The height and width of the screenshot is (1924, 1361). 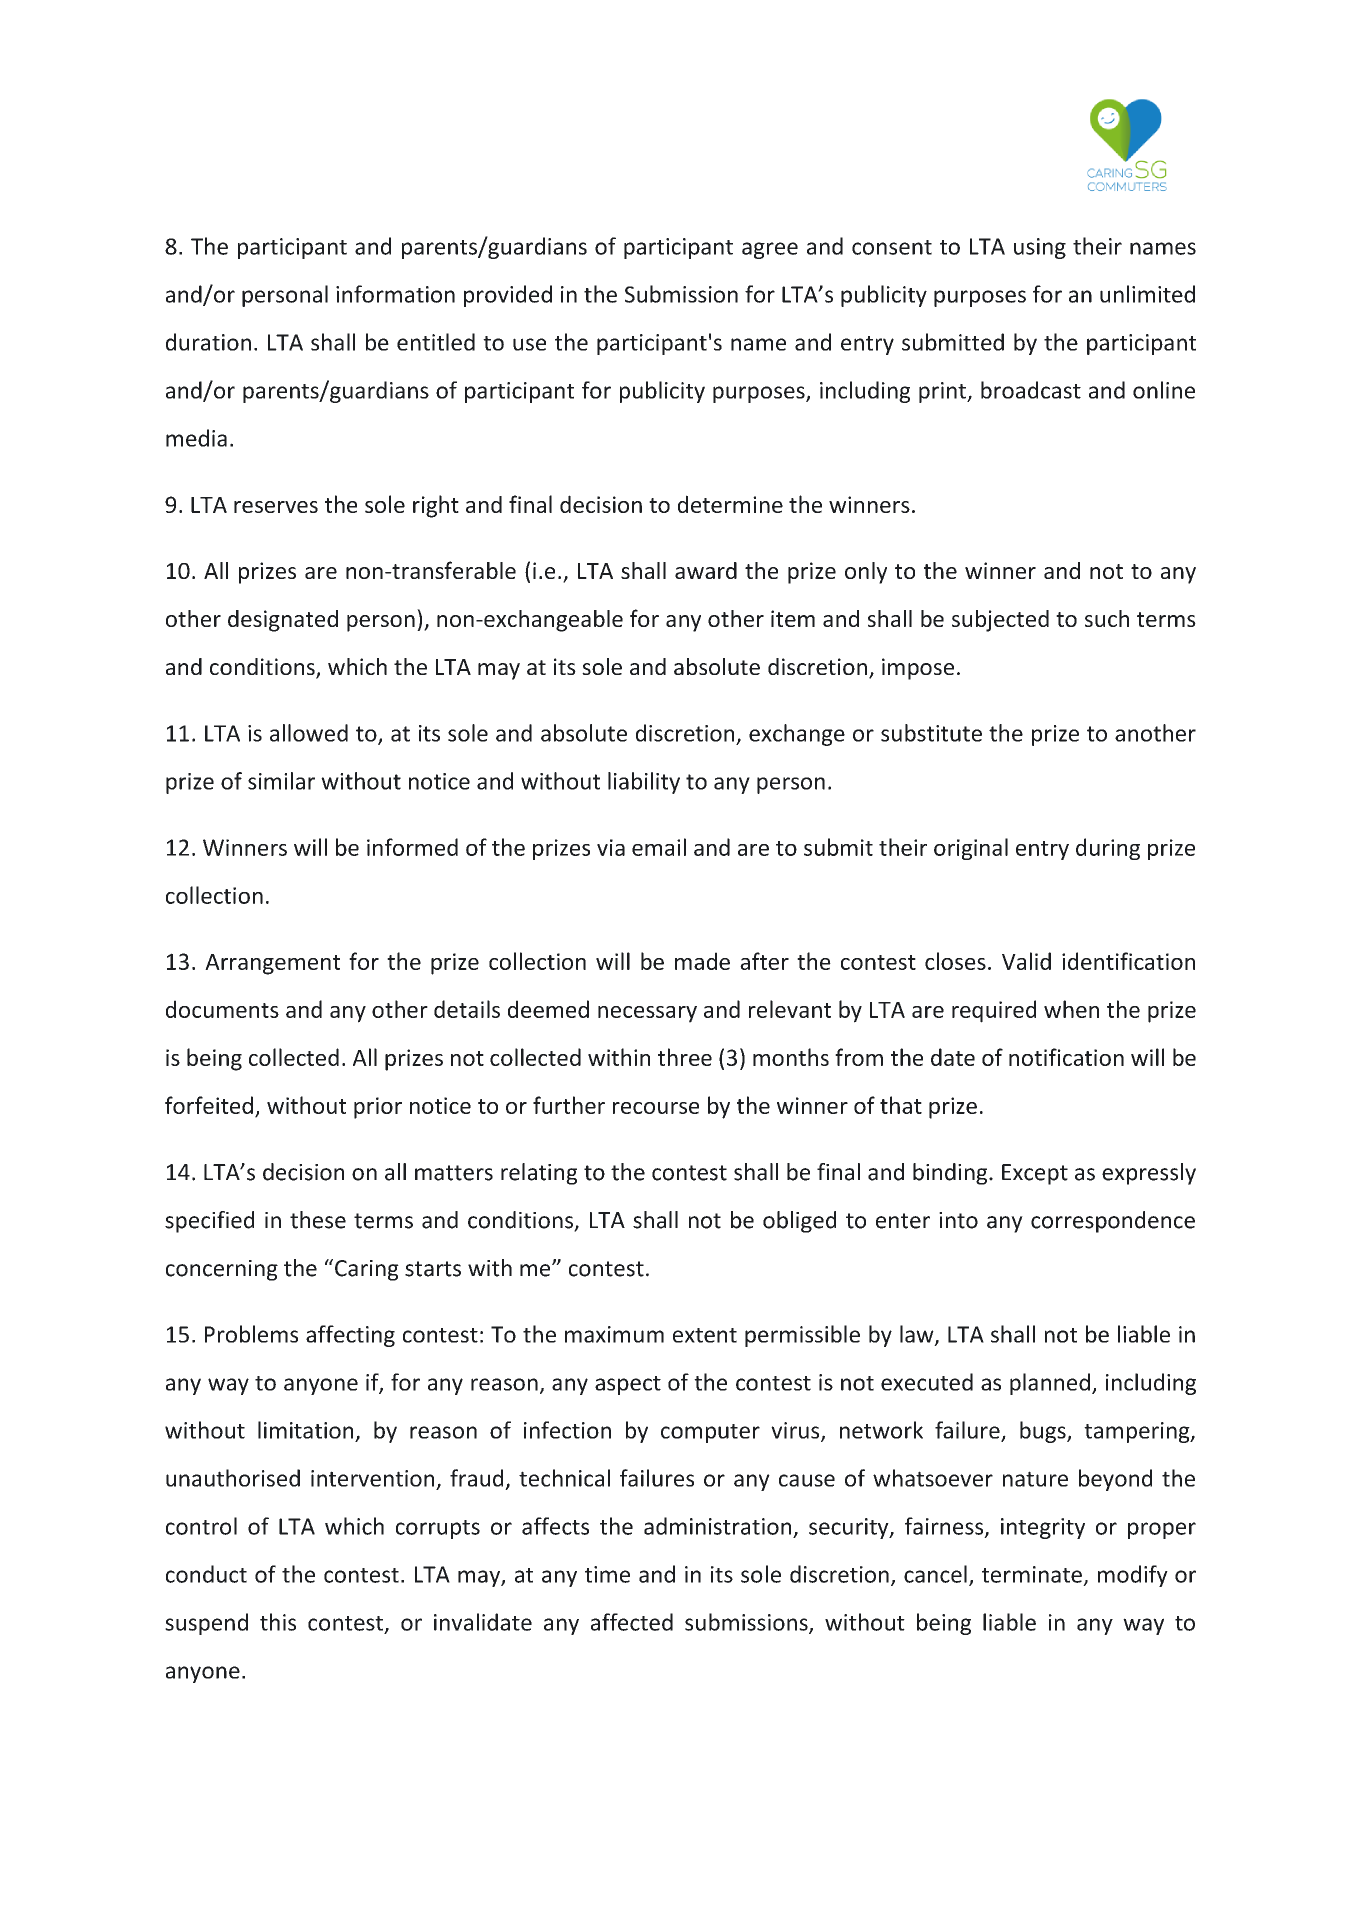 What do you see at coordinates (1032, 1574) in the screenshot?
I see `terminate` at bounding box center [1032, 1574].
